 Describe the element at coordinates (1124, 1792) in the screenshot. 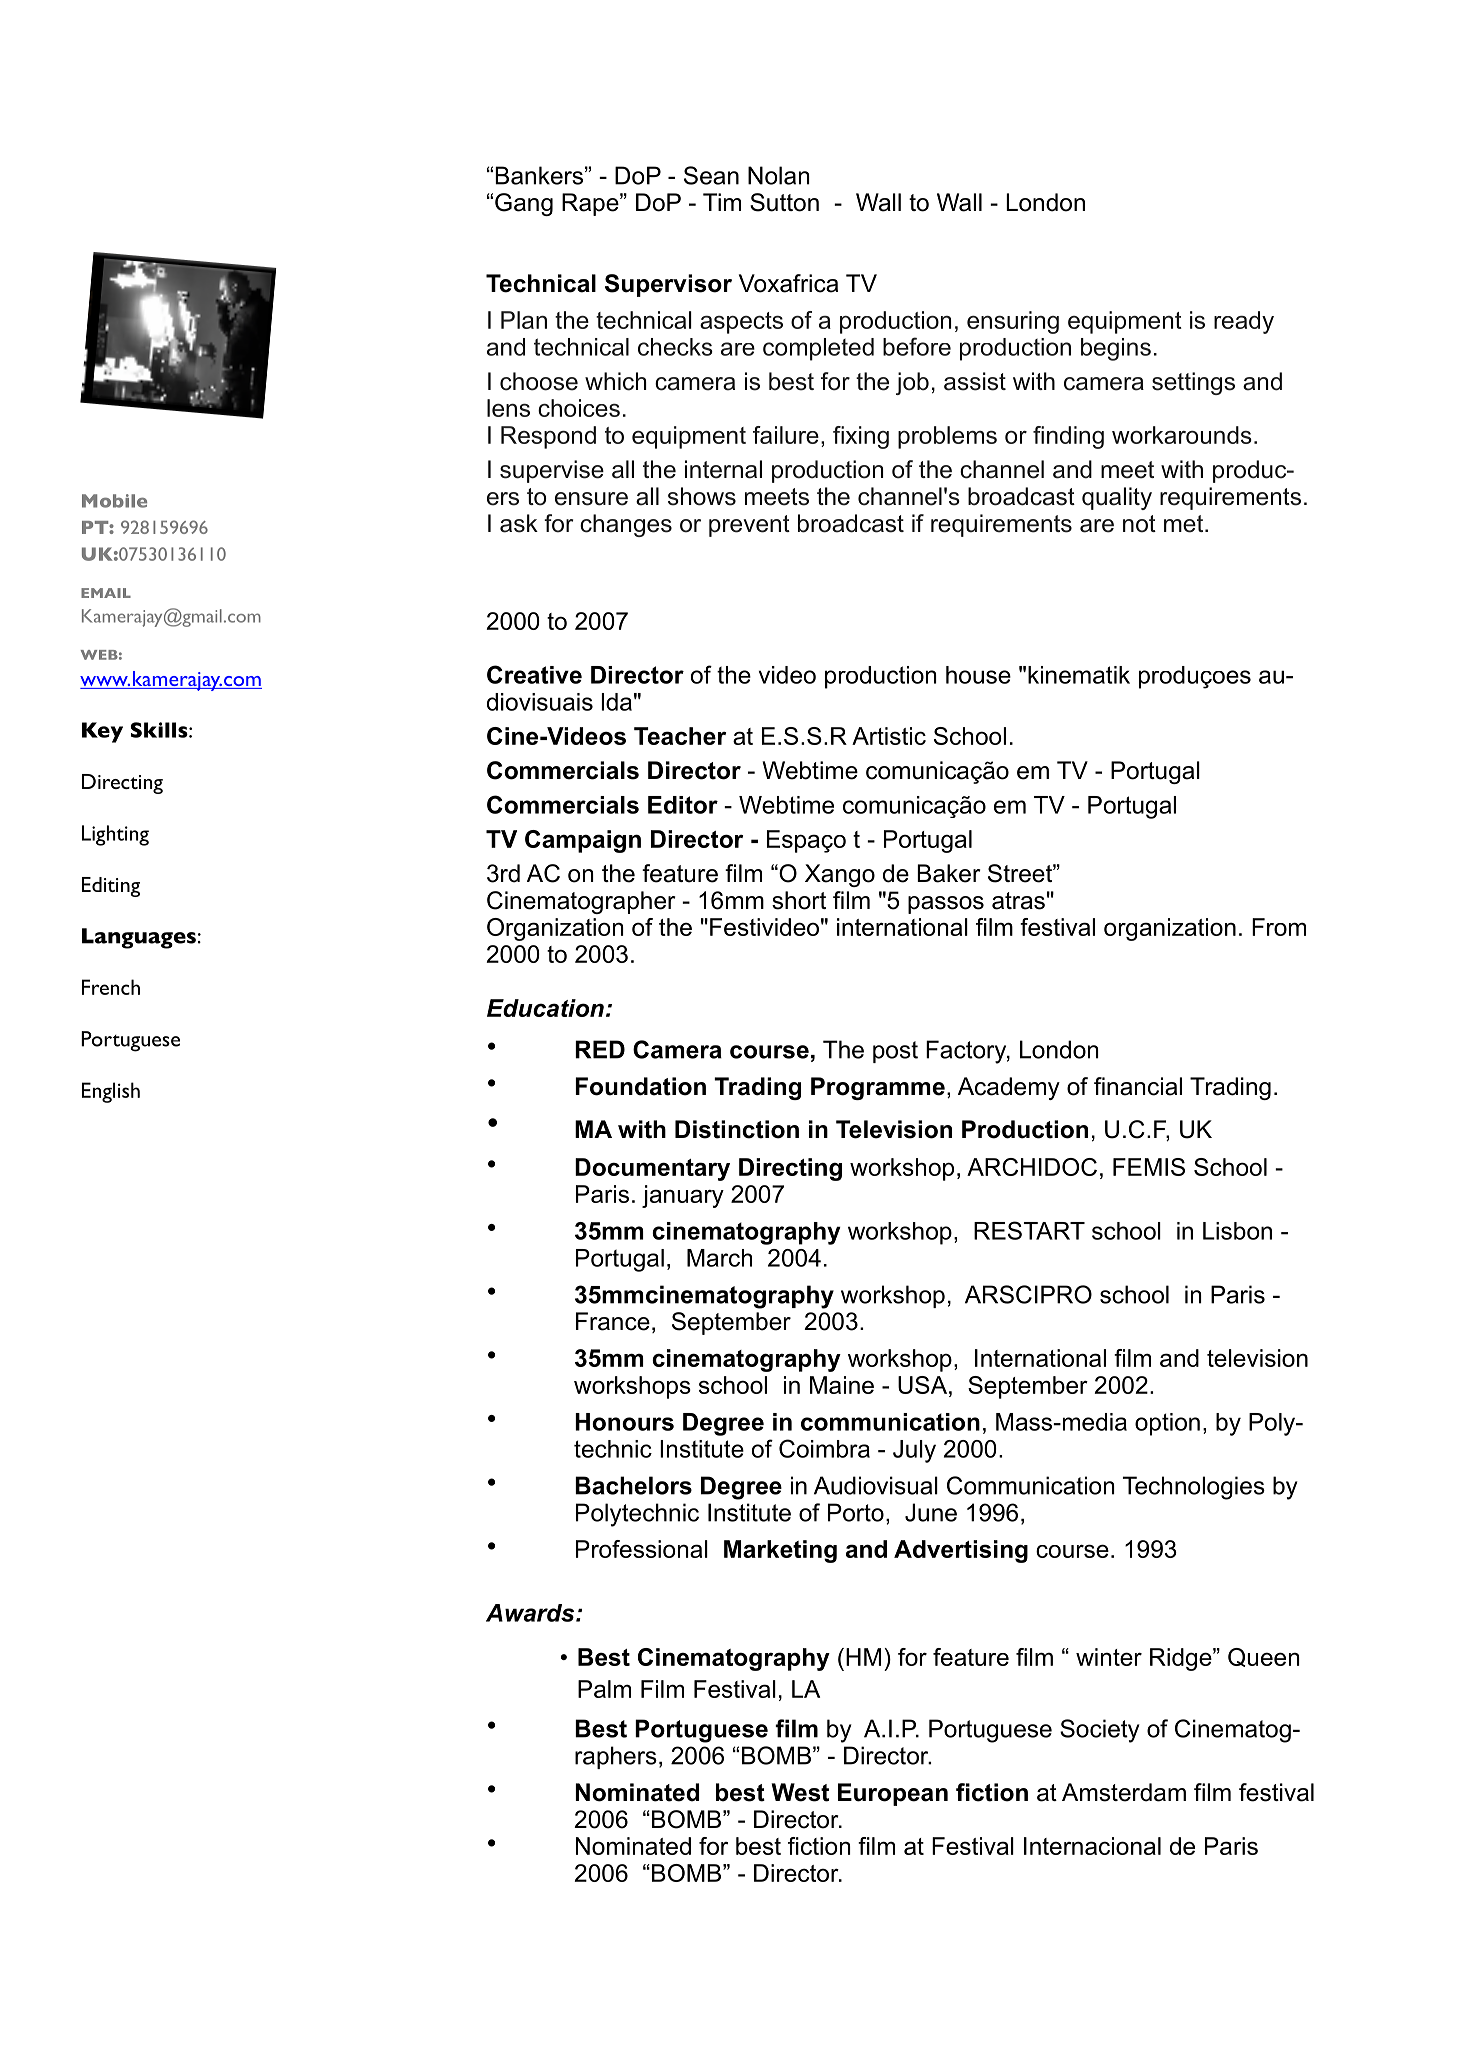

I see `Amsterdam` at that location.
